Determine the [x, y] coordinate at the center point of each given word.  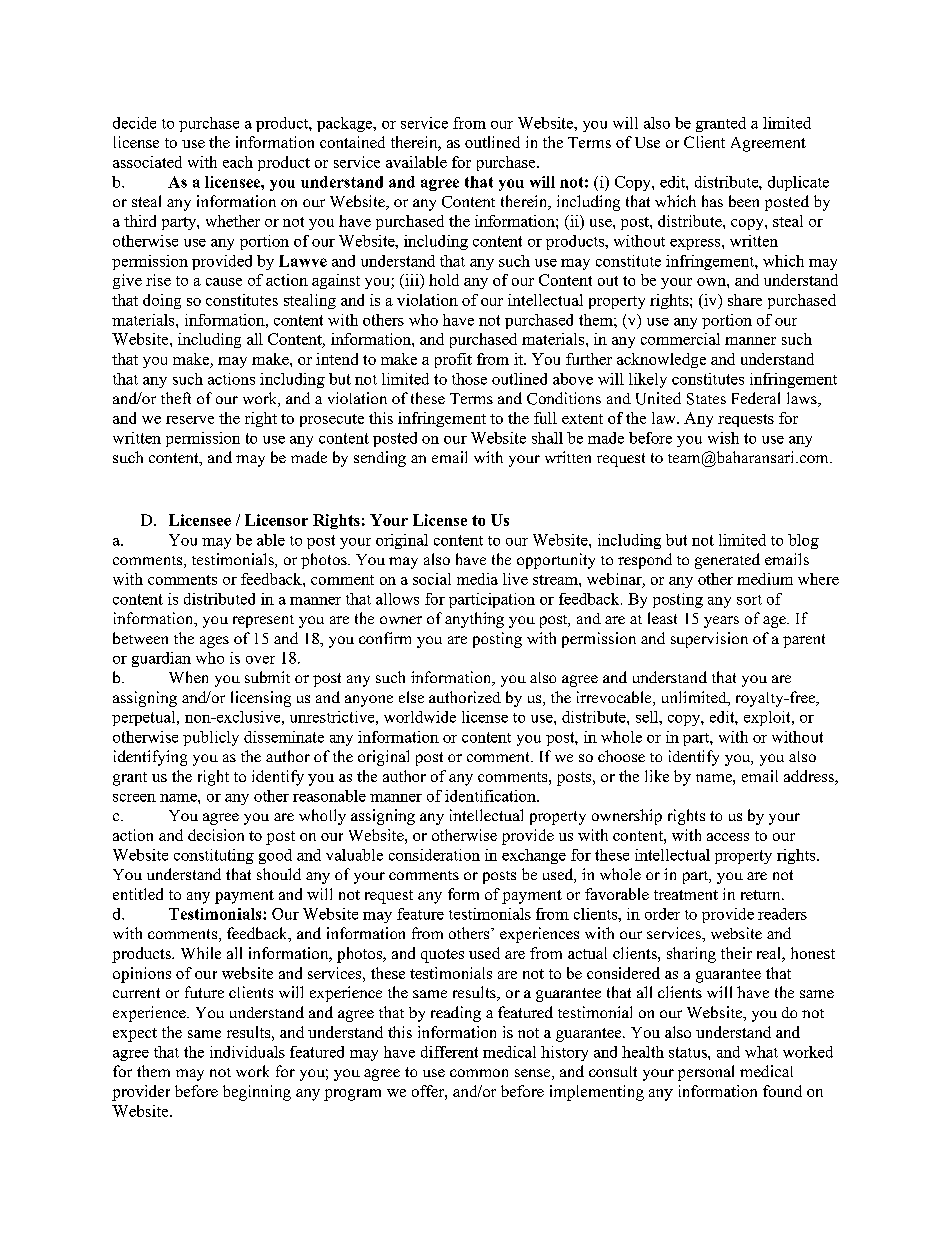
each [238, 162]
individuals [247, 1052]
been [744, 201]
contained [352, 142]
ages [214, 642]
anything [474, 620]
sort [749, 600]
